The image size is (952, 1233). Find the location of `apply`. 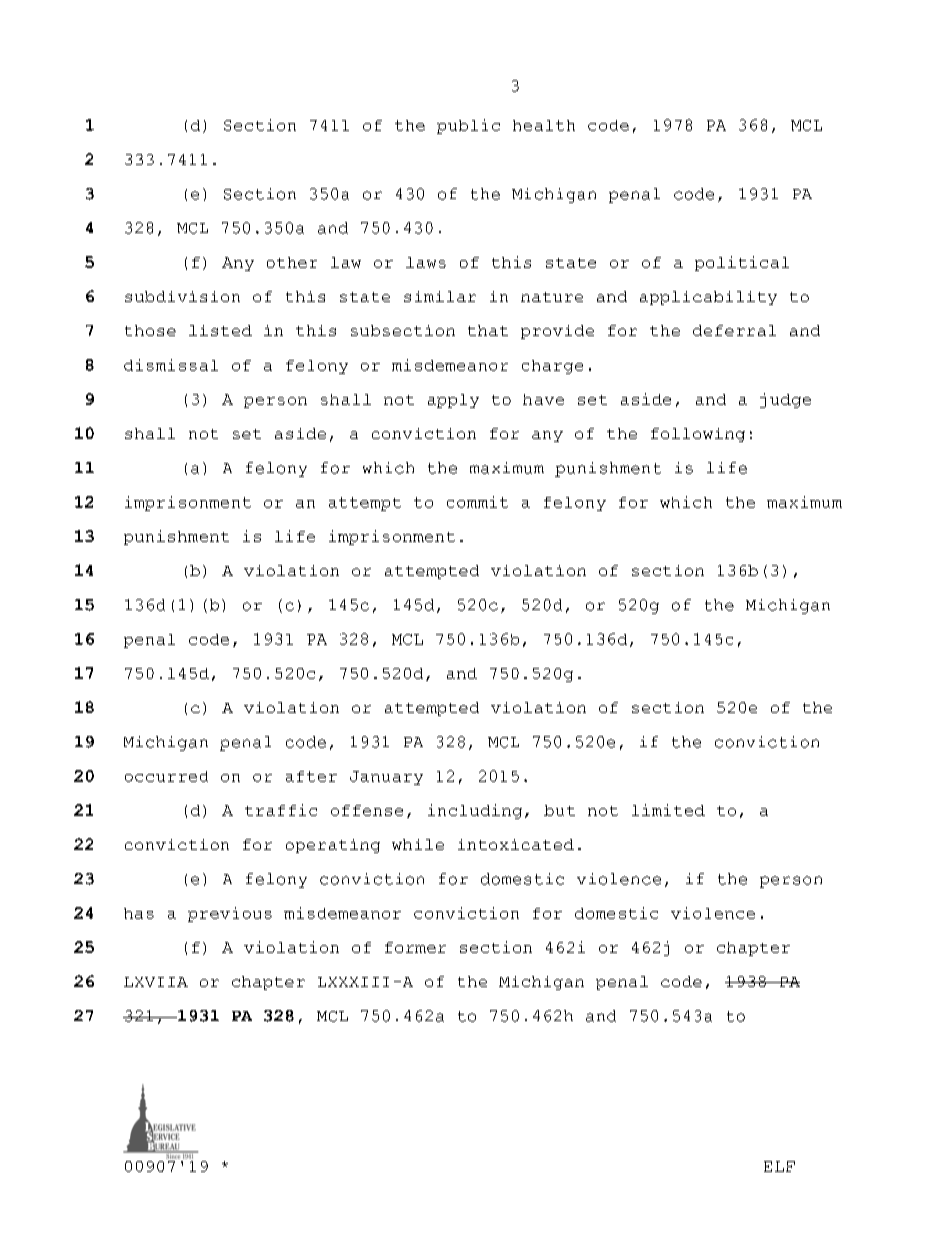

apply is located at coordinates (453, 401).
